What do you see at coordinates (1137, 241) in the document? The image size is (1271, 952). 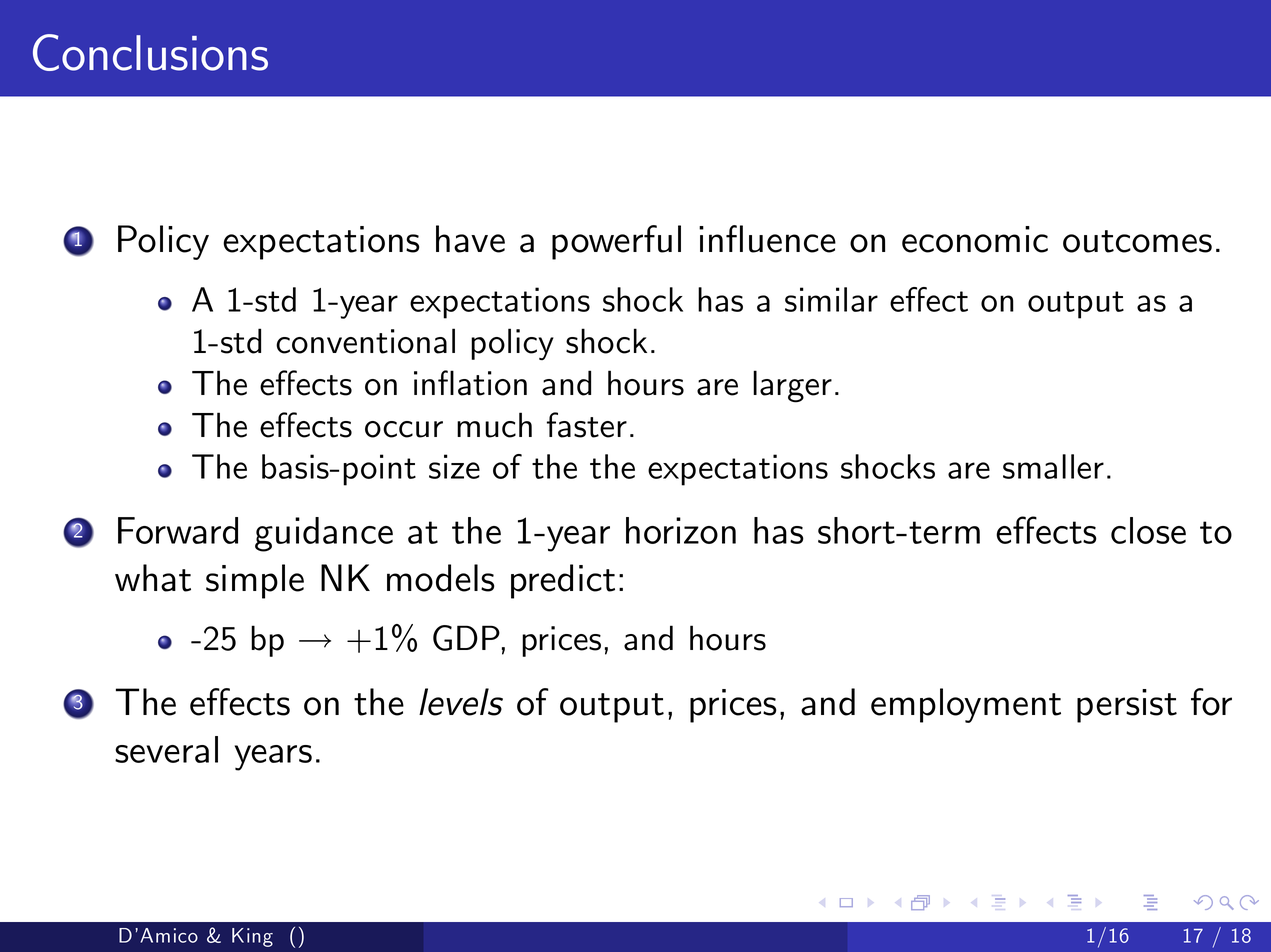 I see `outcomes` at bounding box center [1137, 241].
